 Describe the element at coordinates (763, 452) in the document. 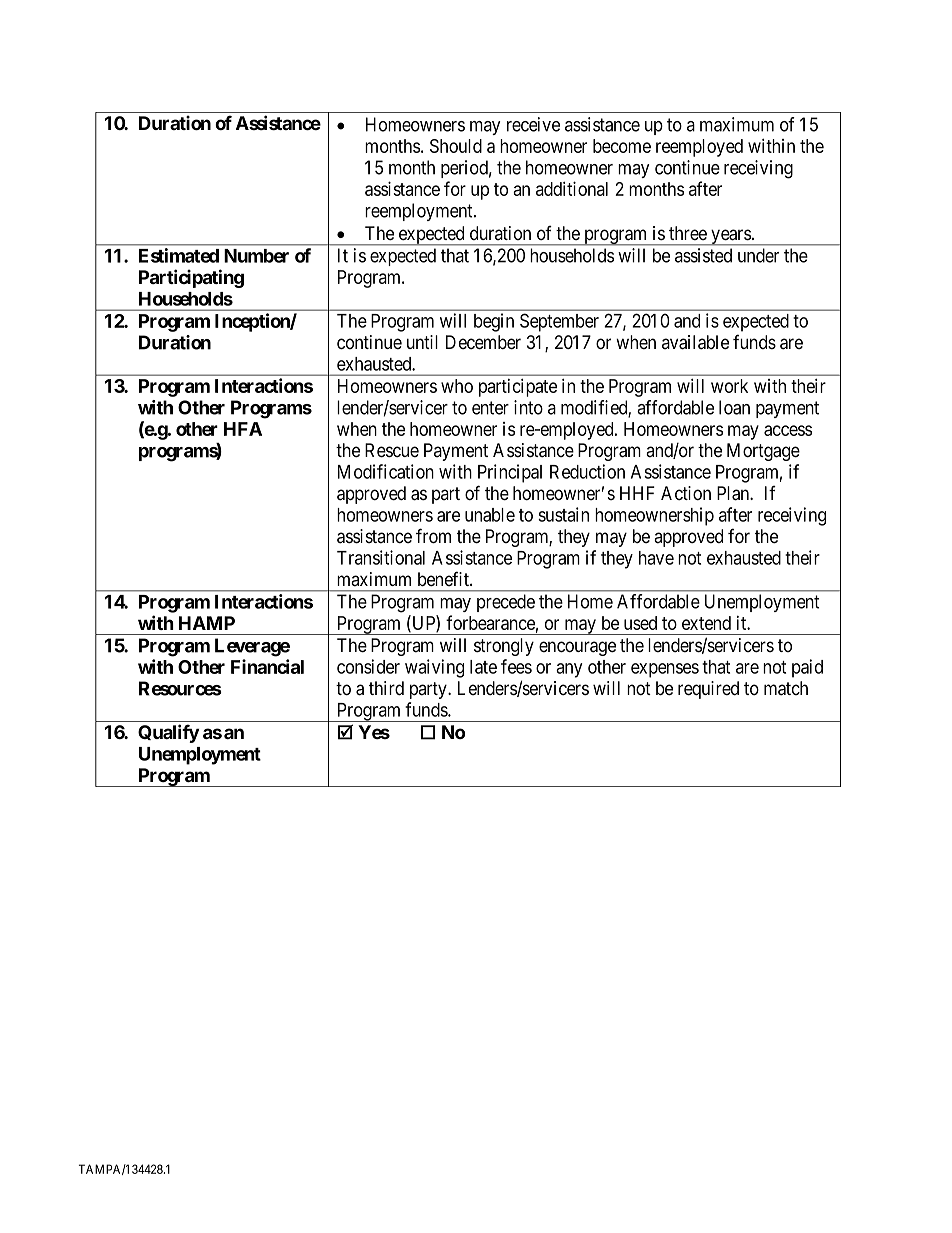

I see `Mortgage` at that location.
